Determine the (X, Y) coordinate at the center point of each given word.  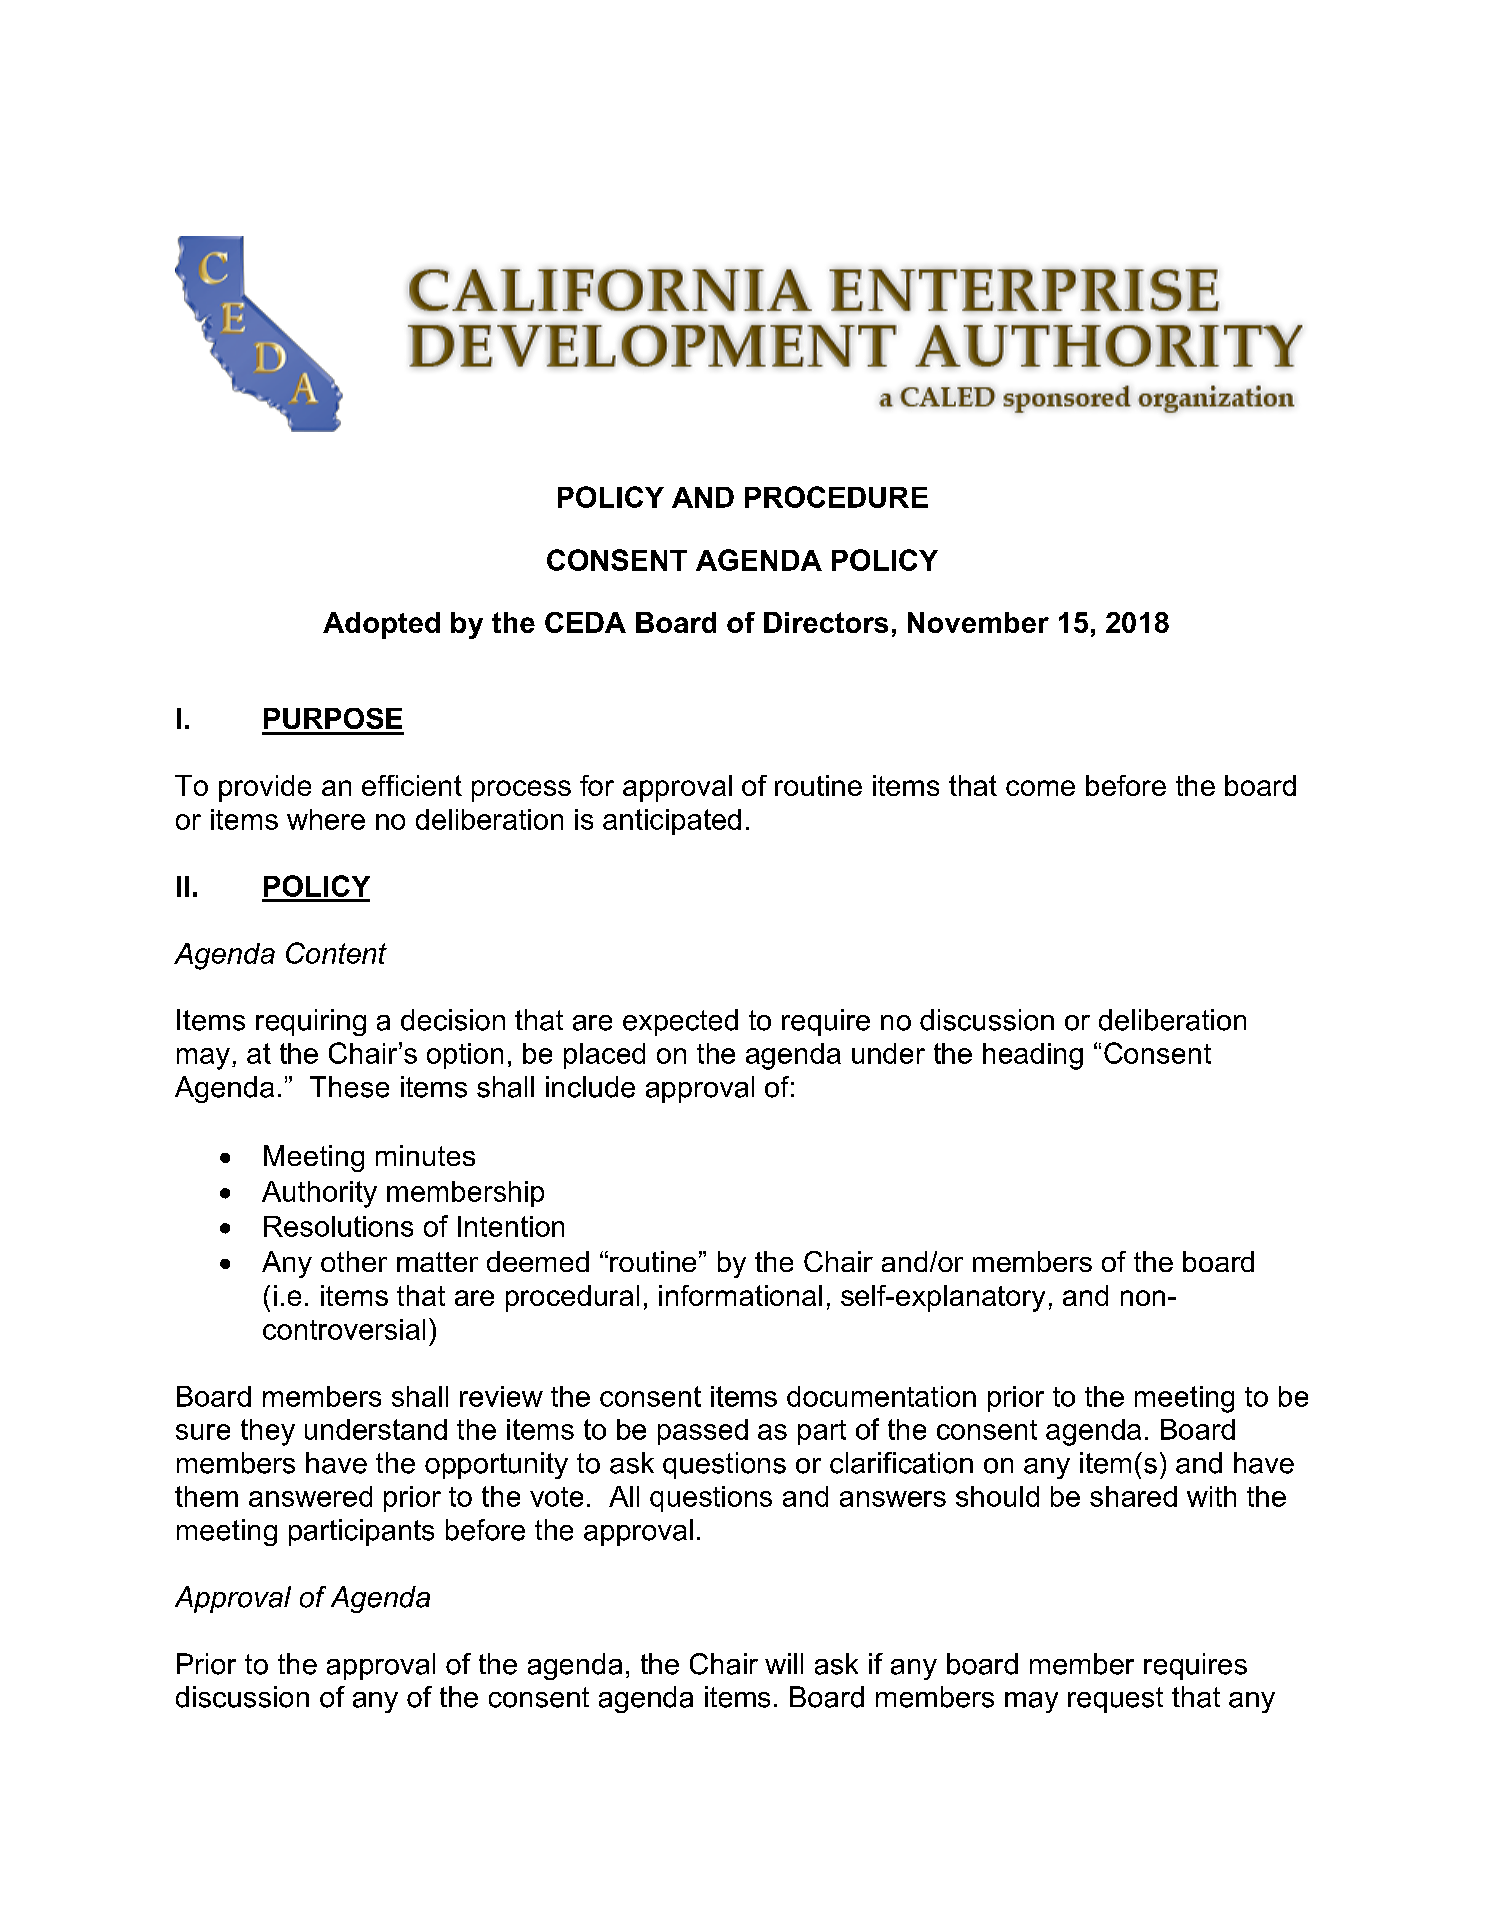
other (354, 1261)
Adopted (381, 625)
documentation (881, 1396)
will (784, 1663)
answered (310, 1496)
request (1115, 1700)
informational (740, 1295)
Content (336, 953)
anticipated (672, 822)
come (1040, 788)
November (978, 622)
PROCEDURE (836, 497)
